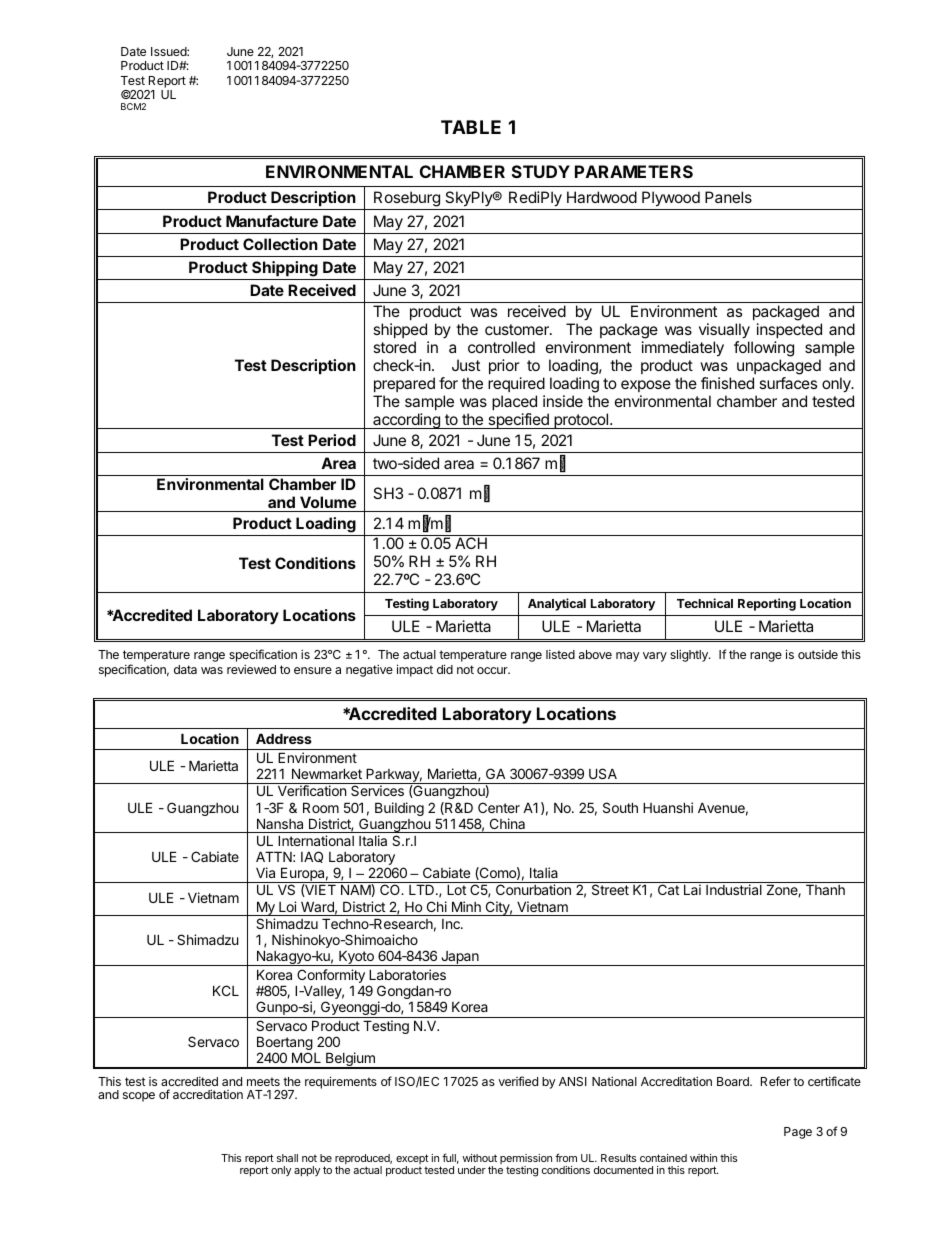  What do you see at coordinates (557, 604) in the screenshot?
I see `Analytical` at bounding box center [557, 604].
